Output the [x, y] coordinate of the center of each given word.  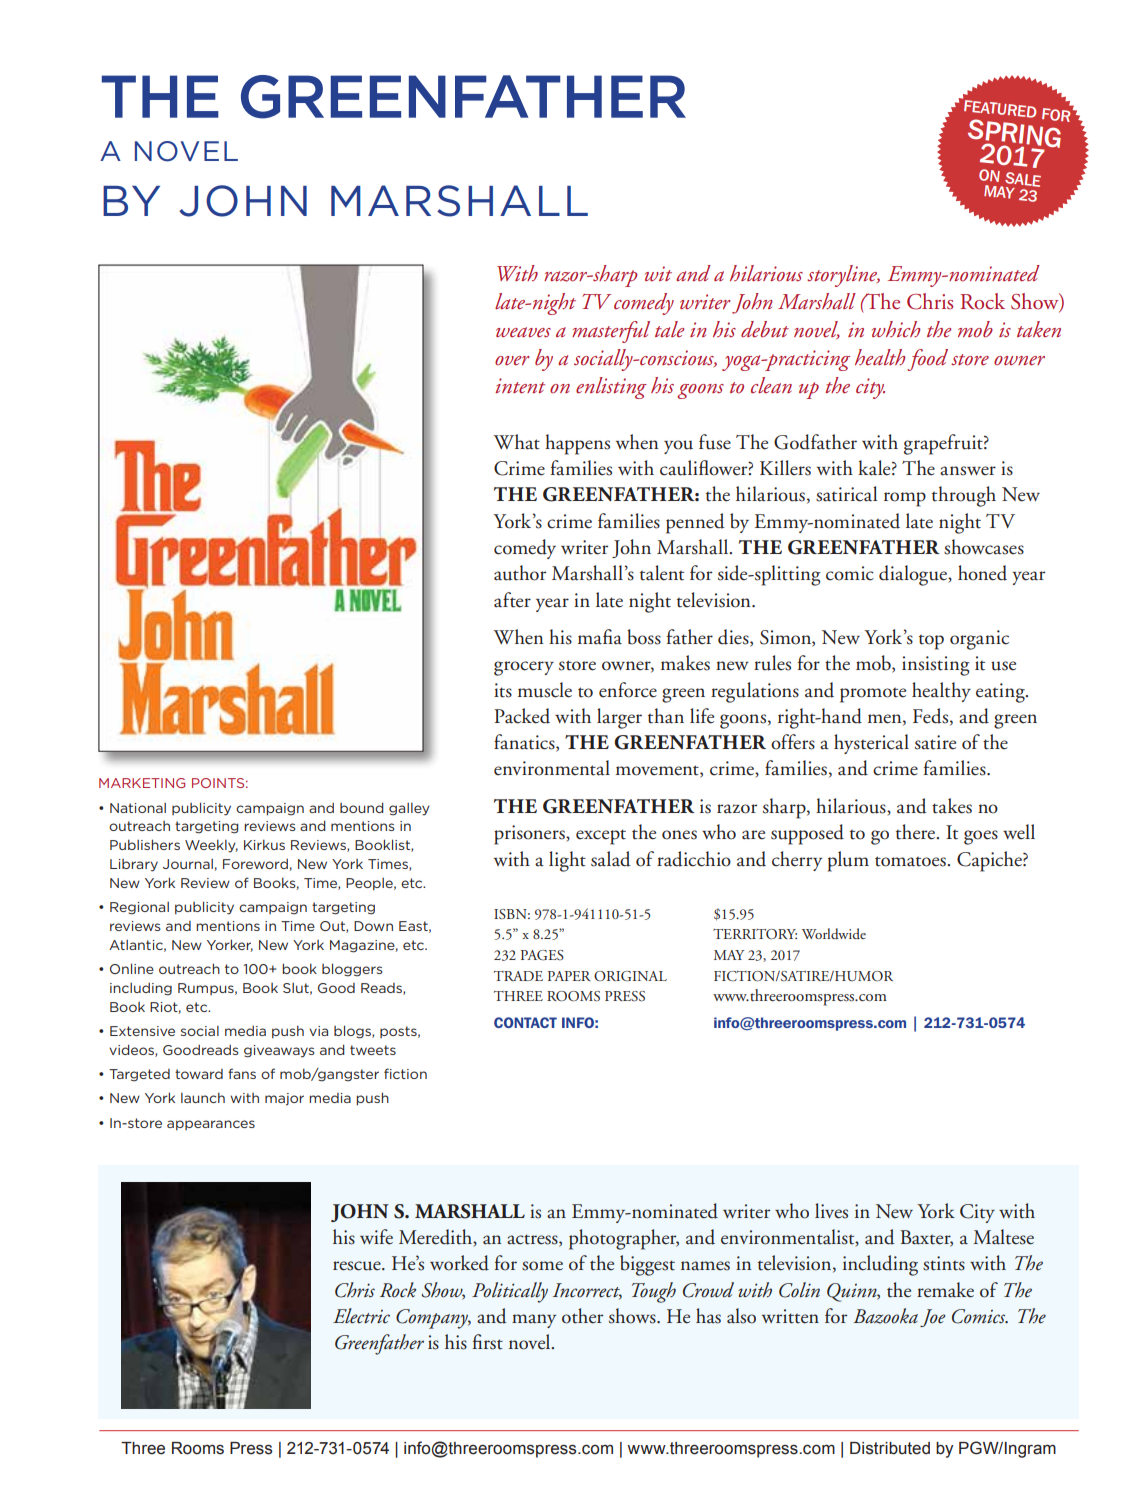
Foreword [255, 864]
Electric [361, 1316]
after [512, 600]
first [488, 1342]
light [567, 861]
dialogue [914, 575]
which [896, 329]
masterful [611, 332]
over [512, 361]
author [520, 573]
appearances [211, 1125]
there [917, 832]
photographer [624, 1239]
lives [831, 1211]
